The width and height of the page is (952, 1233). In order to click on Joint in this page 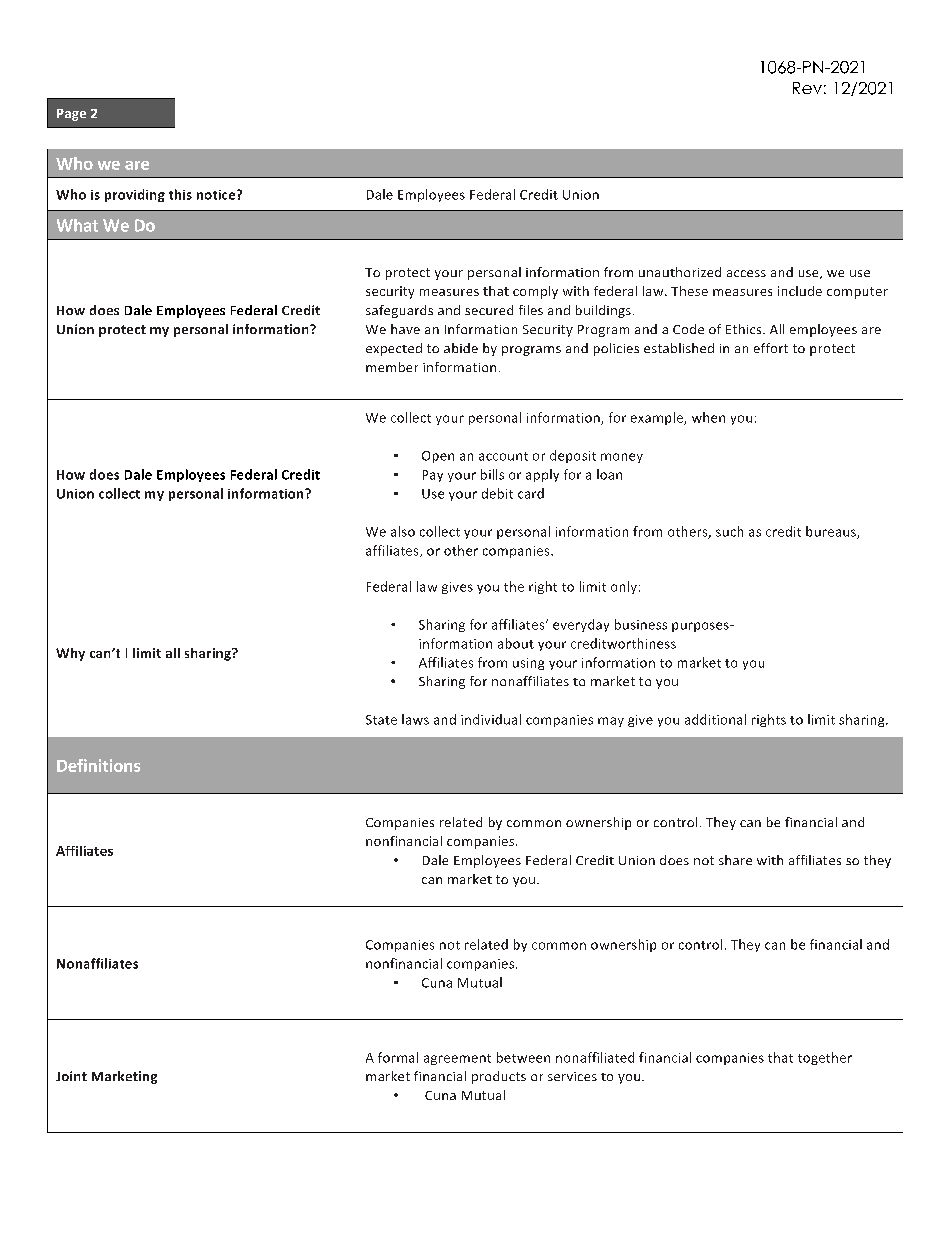, I will do `click(71, 1076)`.
